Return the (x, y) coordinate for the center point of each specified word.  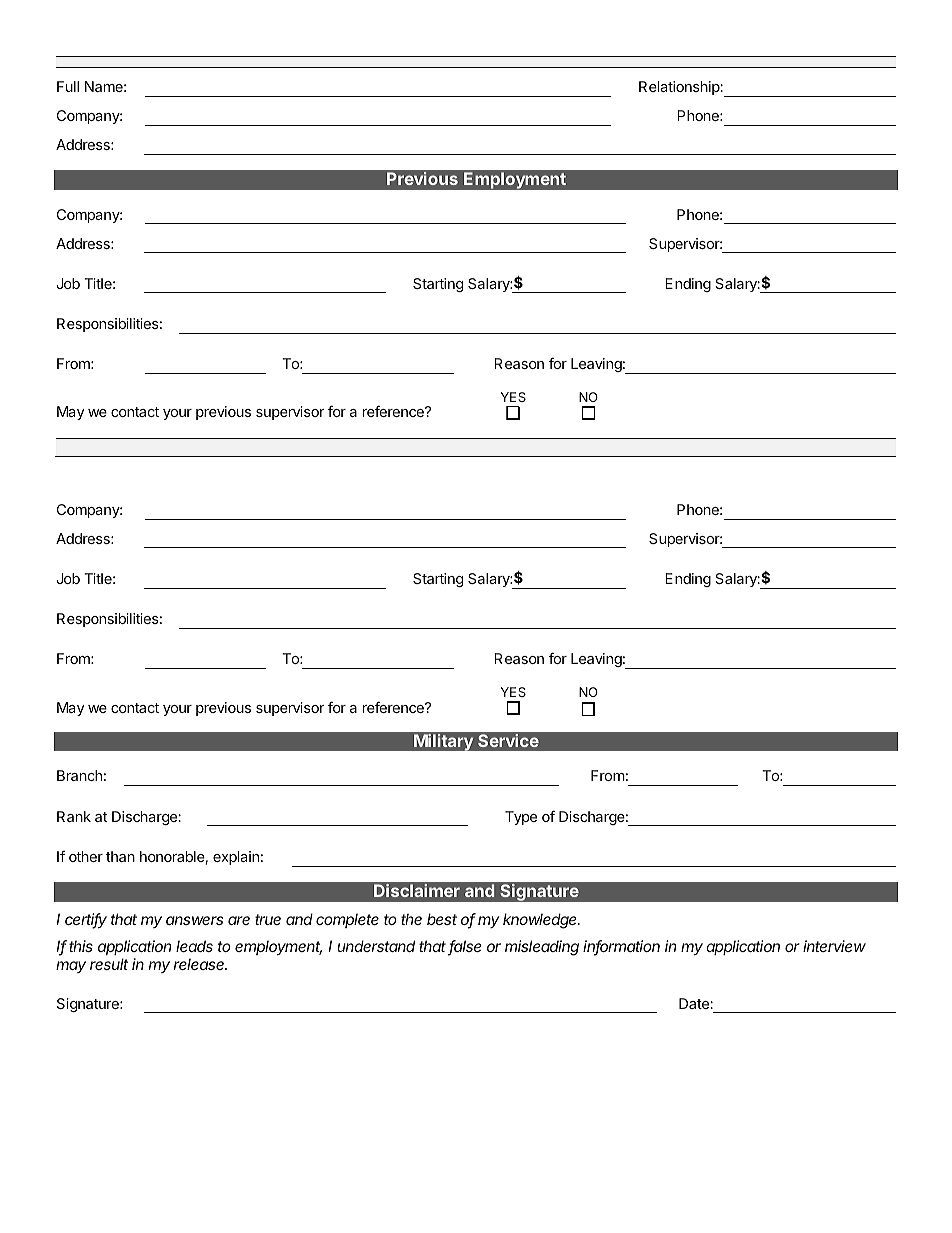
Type (521, 818)
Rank (74, 816)
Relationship (680, 88)
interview (834, 946)
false (465, 947)
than (120, 856)
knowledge (541, 921)
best (442, 919)
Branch (79, 775)
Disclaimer (417, 890)
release (200, 964)
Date (695, 1003)
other (86, 856)
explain (236, 858)
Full (68, 86)
